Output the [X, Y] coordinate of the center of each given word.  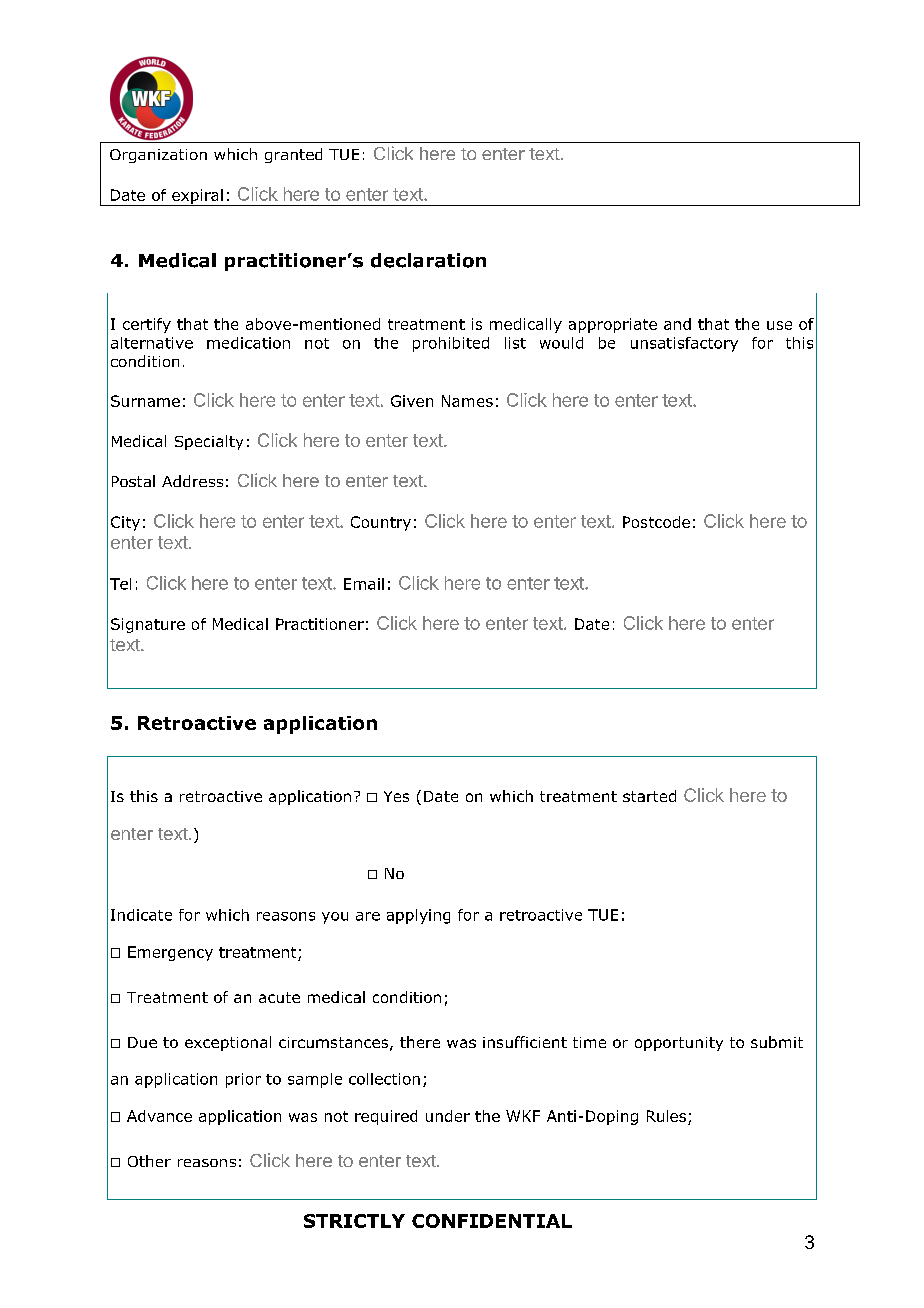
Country [381, 523]
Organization [158, 156]
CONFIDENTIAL [492, 1221]
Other [149, 1161]
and [677, 324]
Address [192, 481]
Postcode [656, 522]
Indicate [141, 915]
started [649, 796]
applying [418, 916]
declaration [428, 260]
